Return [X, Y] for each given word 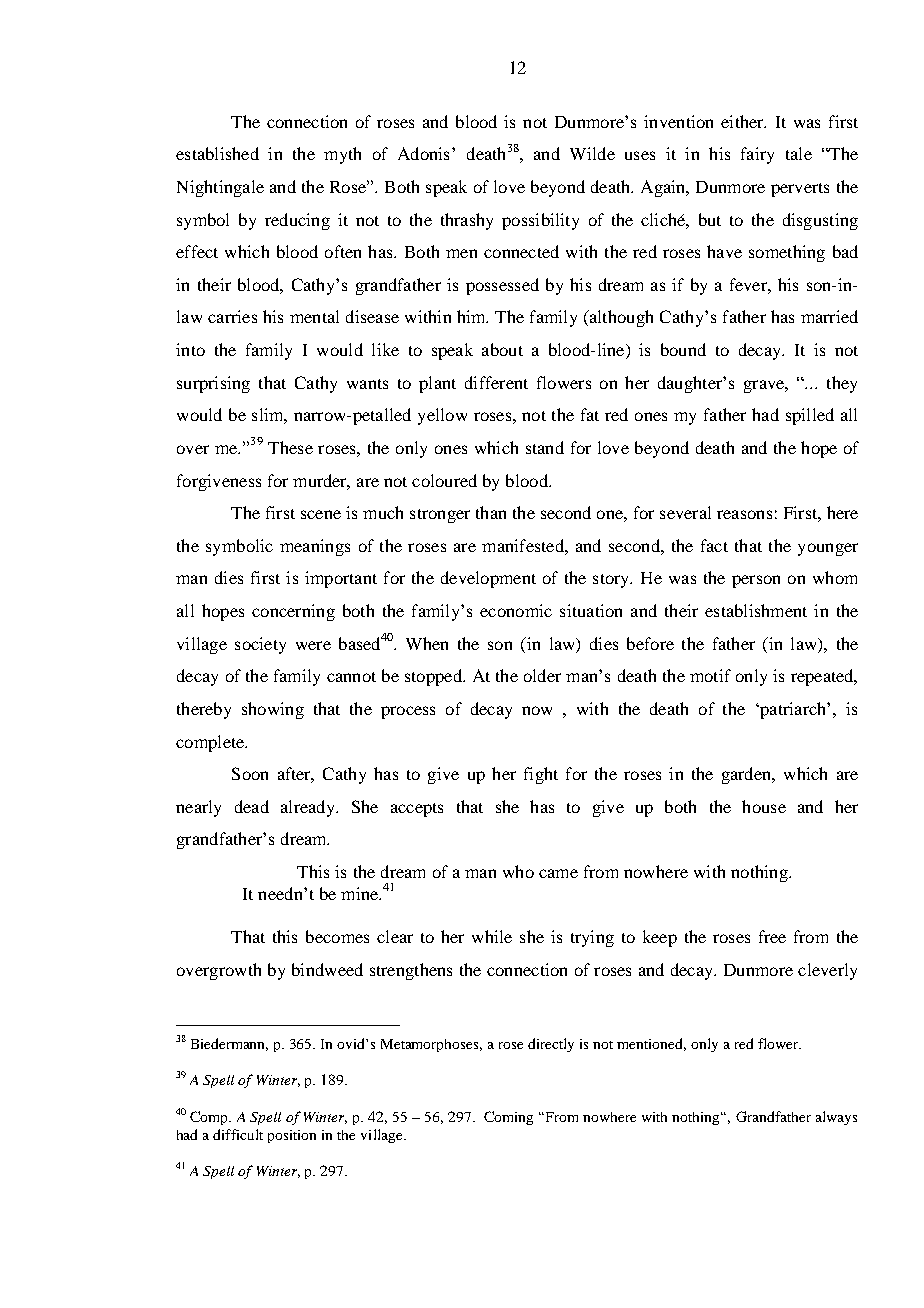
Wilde [592, 153]
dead [252, 806]
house [764, 806]
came [558, 873]
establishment [756, 610]
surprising [213, 384]
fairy [757, 155]
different [496, 382]
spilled [810, 416]
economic [516, 610]
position [292, 1136]
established [217, 153]
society [260, 645]
